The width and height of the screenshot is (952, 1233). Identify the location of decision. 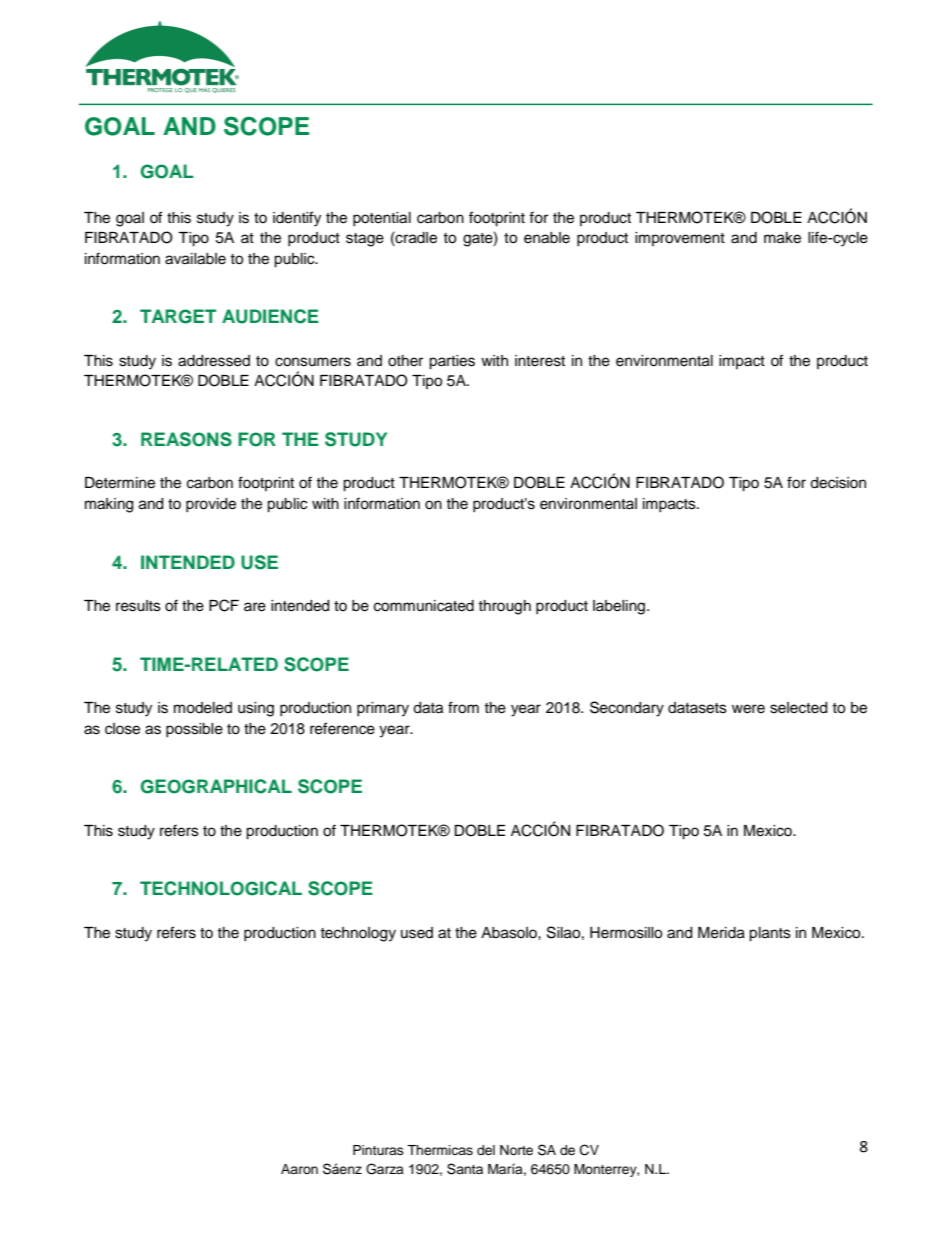
(838, 483).
